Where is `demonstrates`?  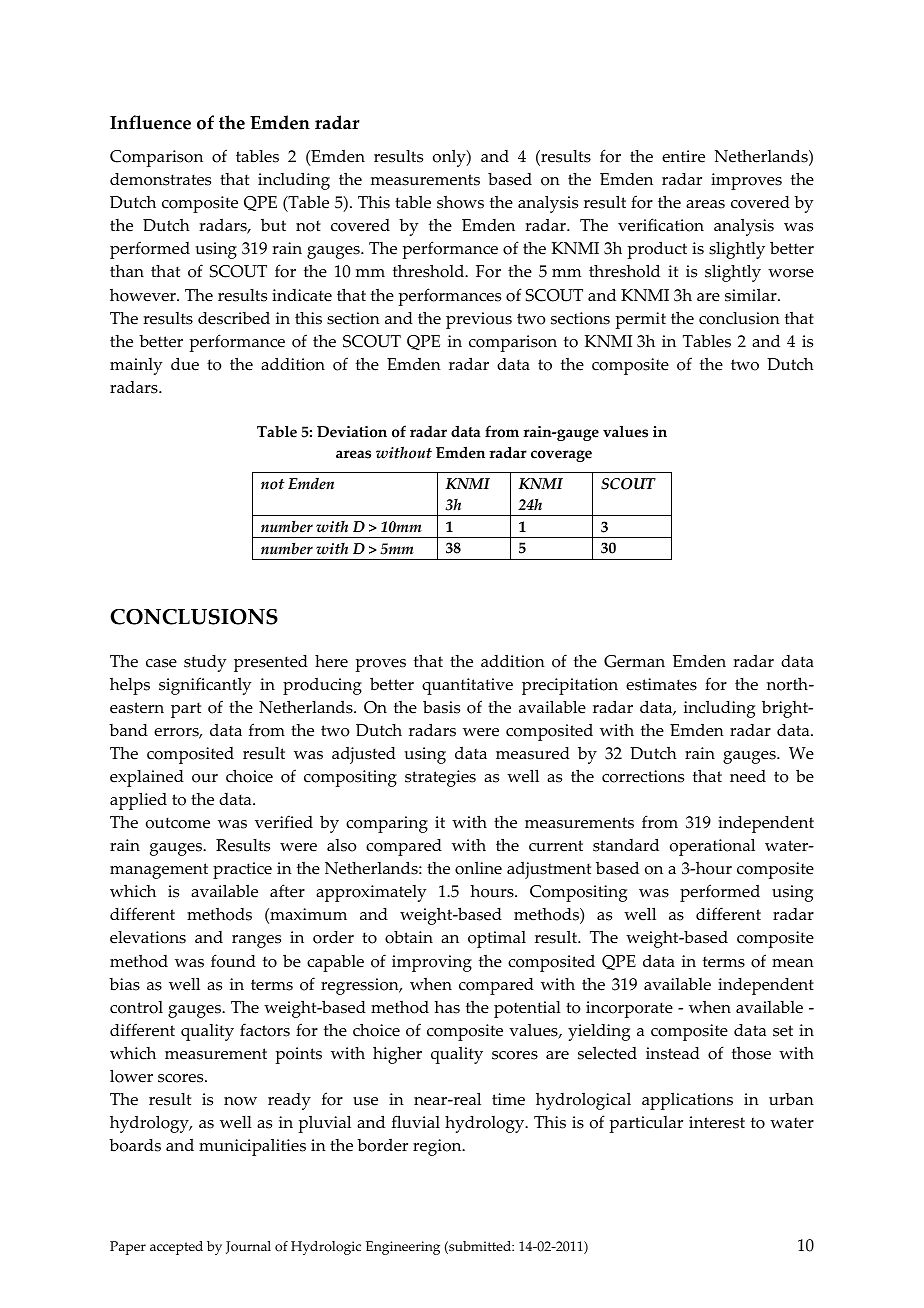 demonstrates is located at coordinates (160, 179).
